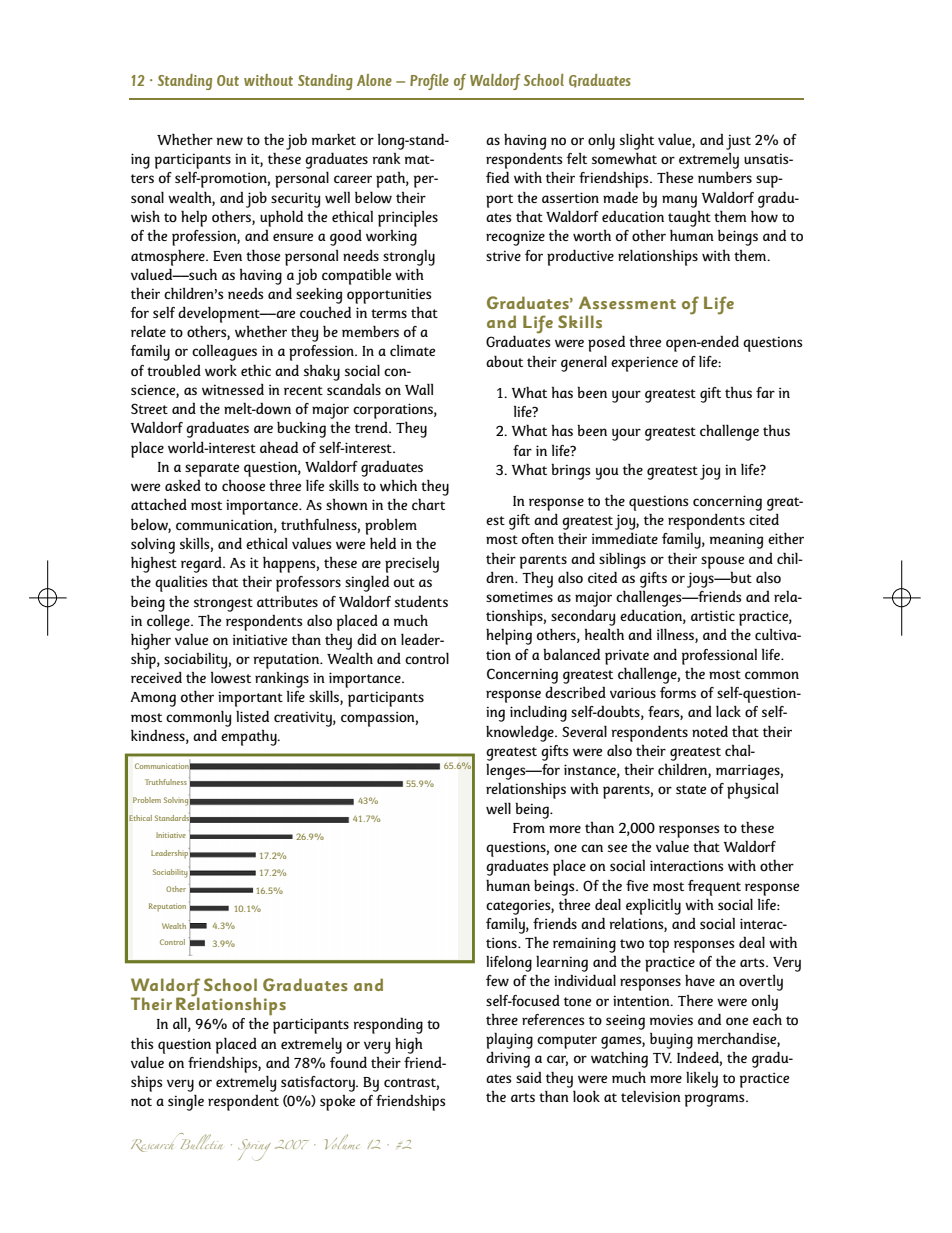 The image size is (952, 1233). I want to click on strongest, so click(223, 605).
